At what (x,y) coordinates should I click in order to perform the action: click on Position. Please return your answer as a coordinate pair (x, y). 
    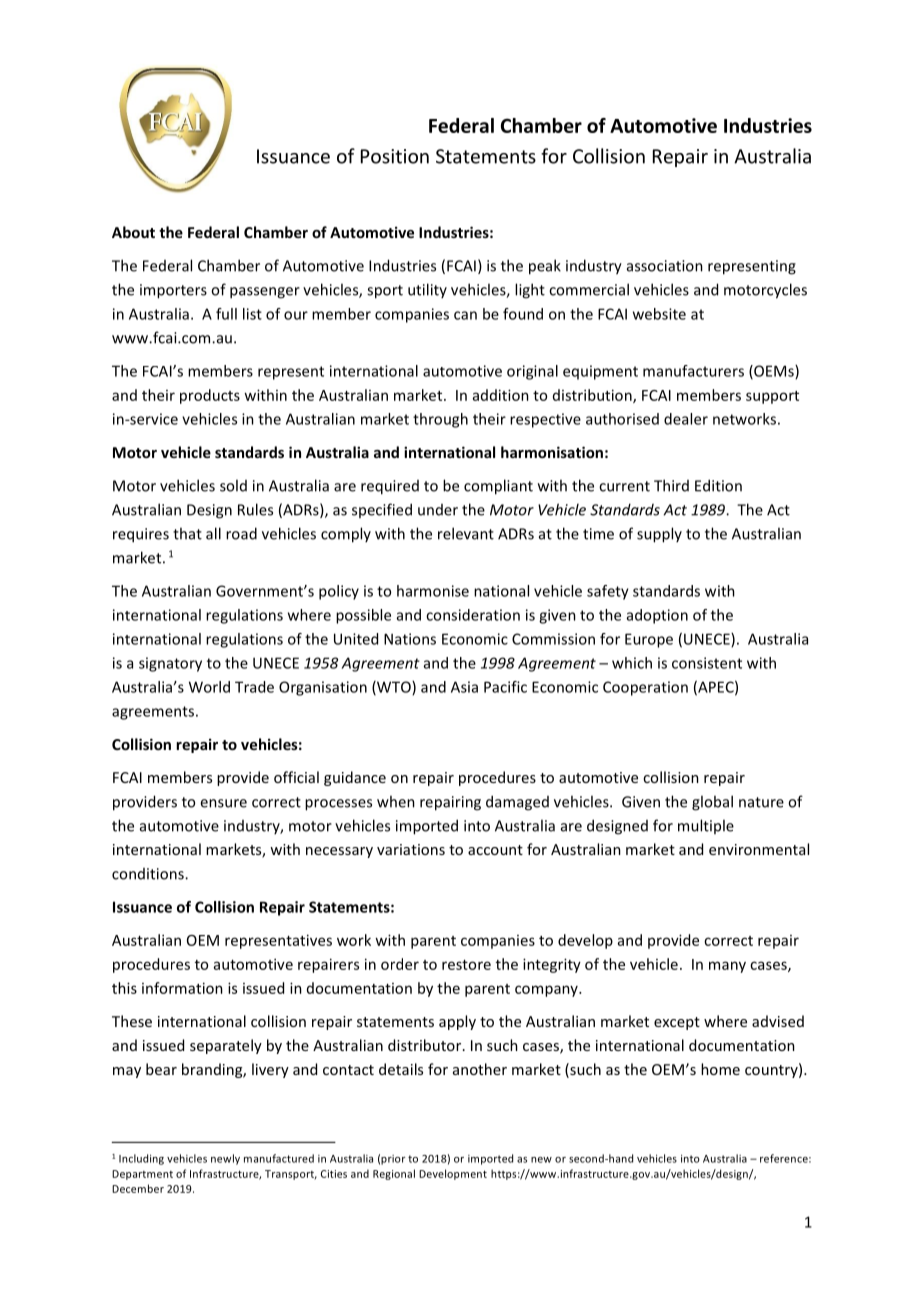
    Looking at the image, I should click on (395, 156).
